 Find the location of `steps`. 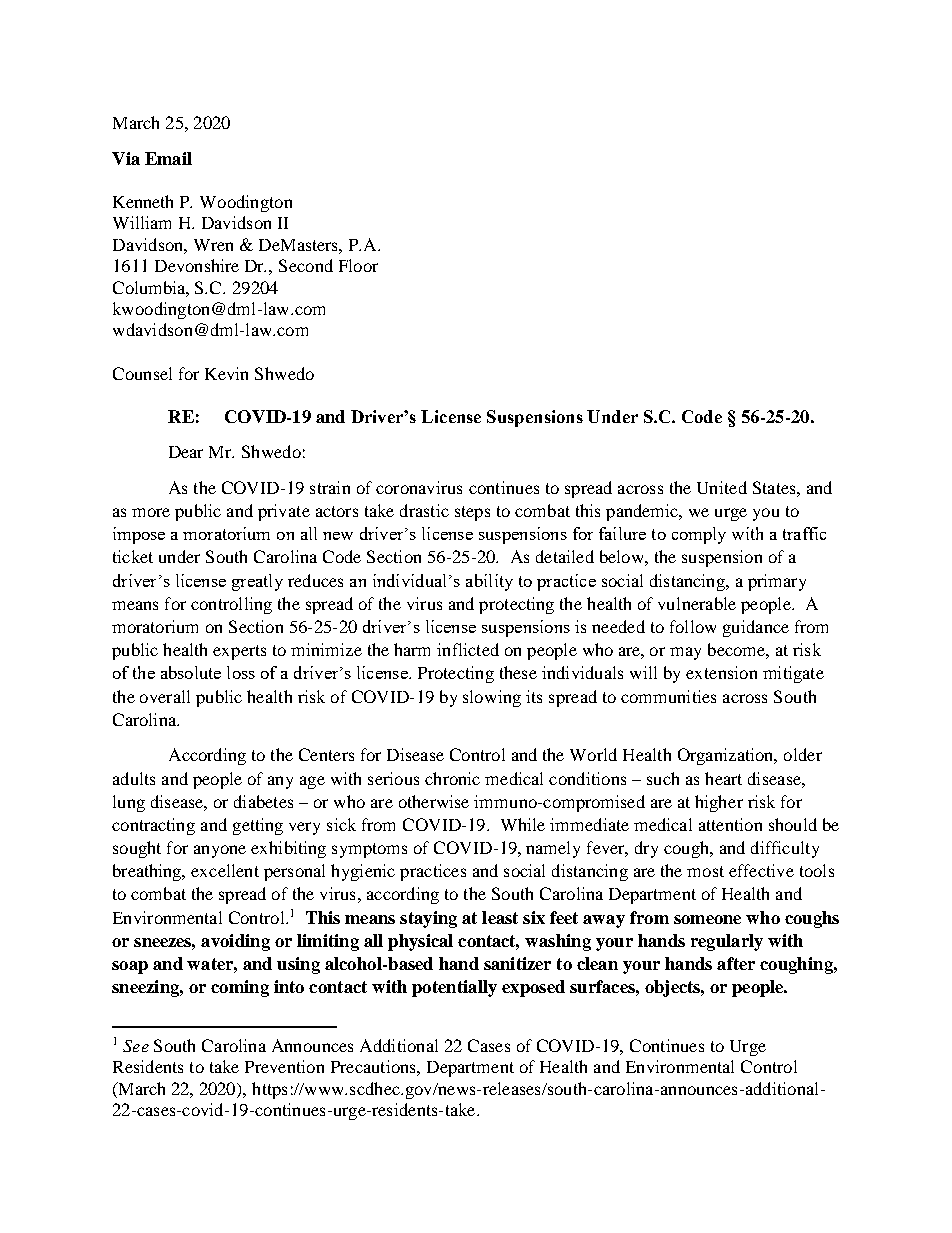

steps is located at coordinates (472, 513).
